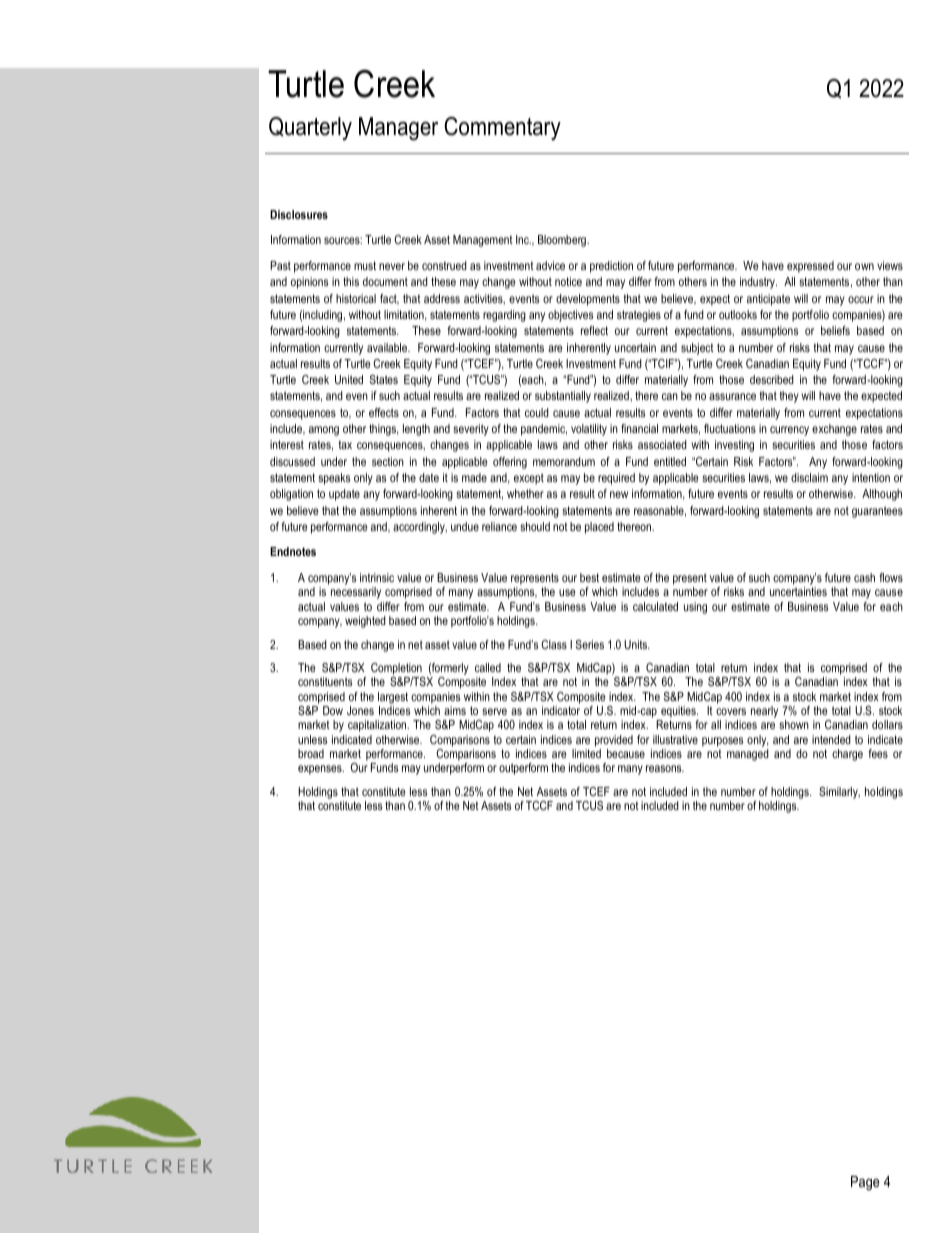  Describe the element at coordinates (321, 770) in the screenshot. I see `expenses` at that location.
